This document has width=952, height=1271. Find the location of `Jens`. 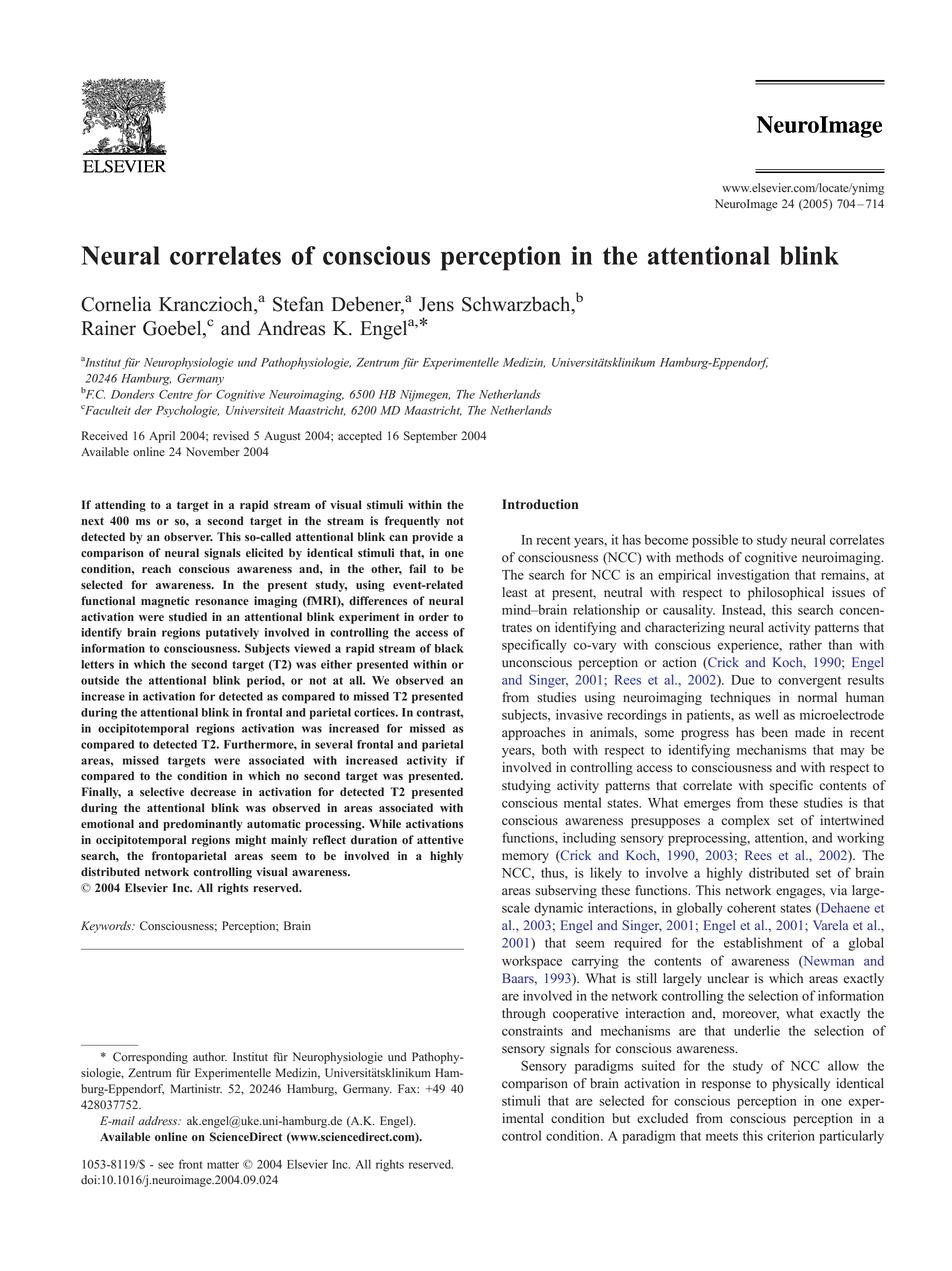

Jens is located at coordinates (436, 304).
